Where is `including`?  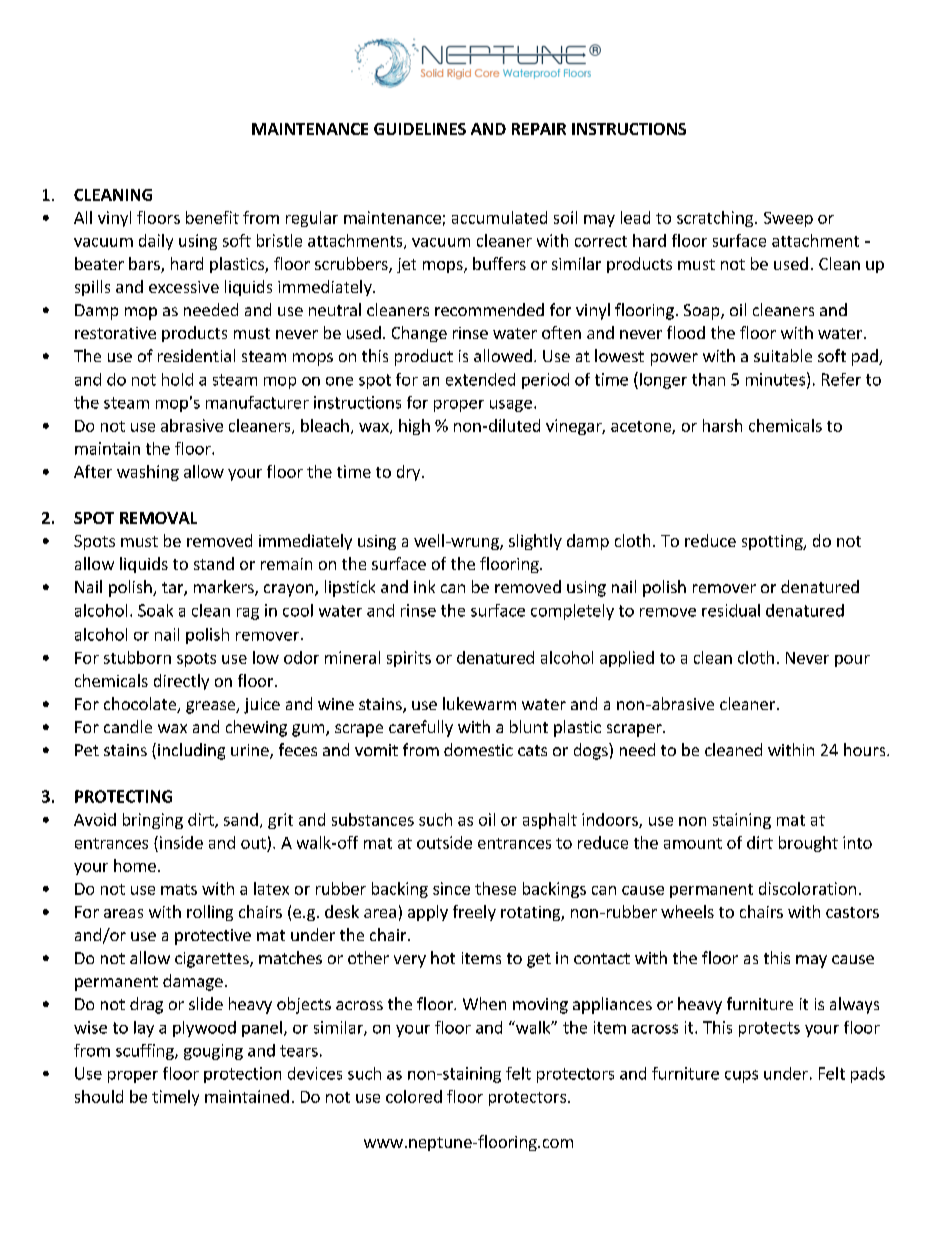
including is located at coordinates (191, 751).
